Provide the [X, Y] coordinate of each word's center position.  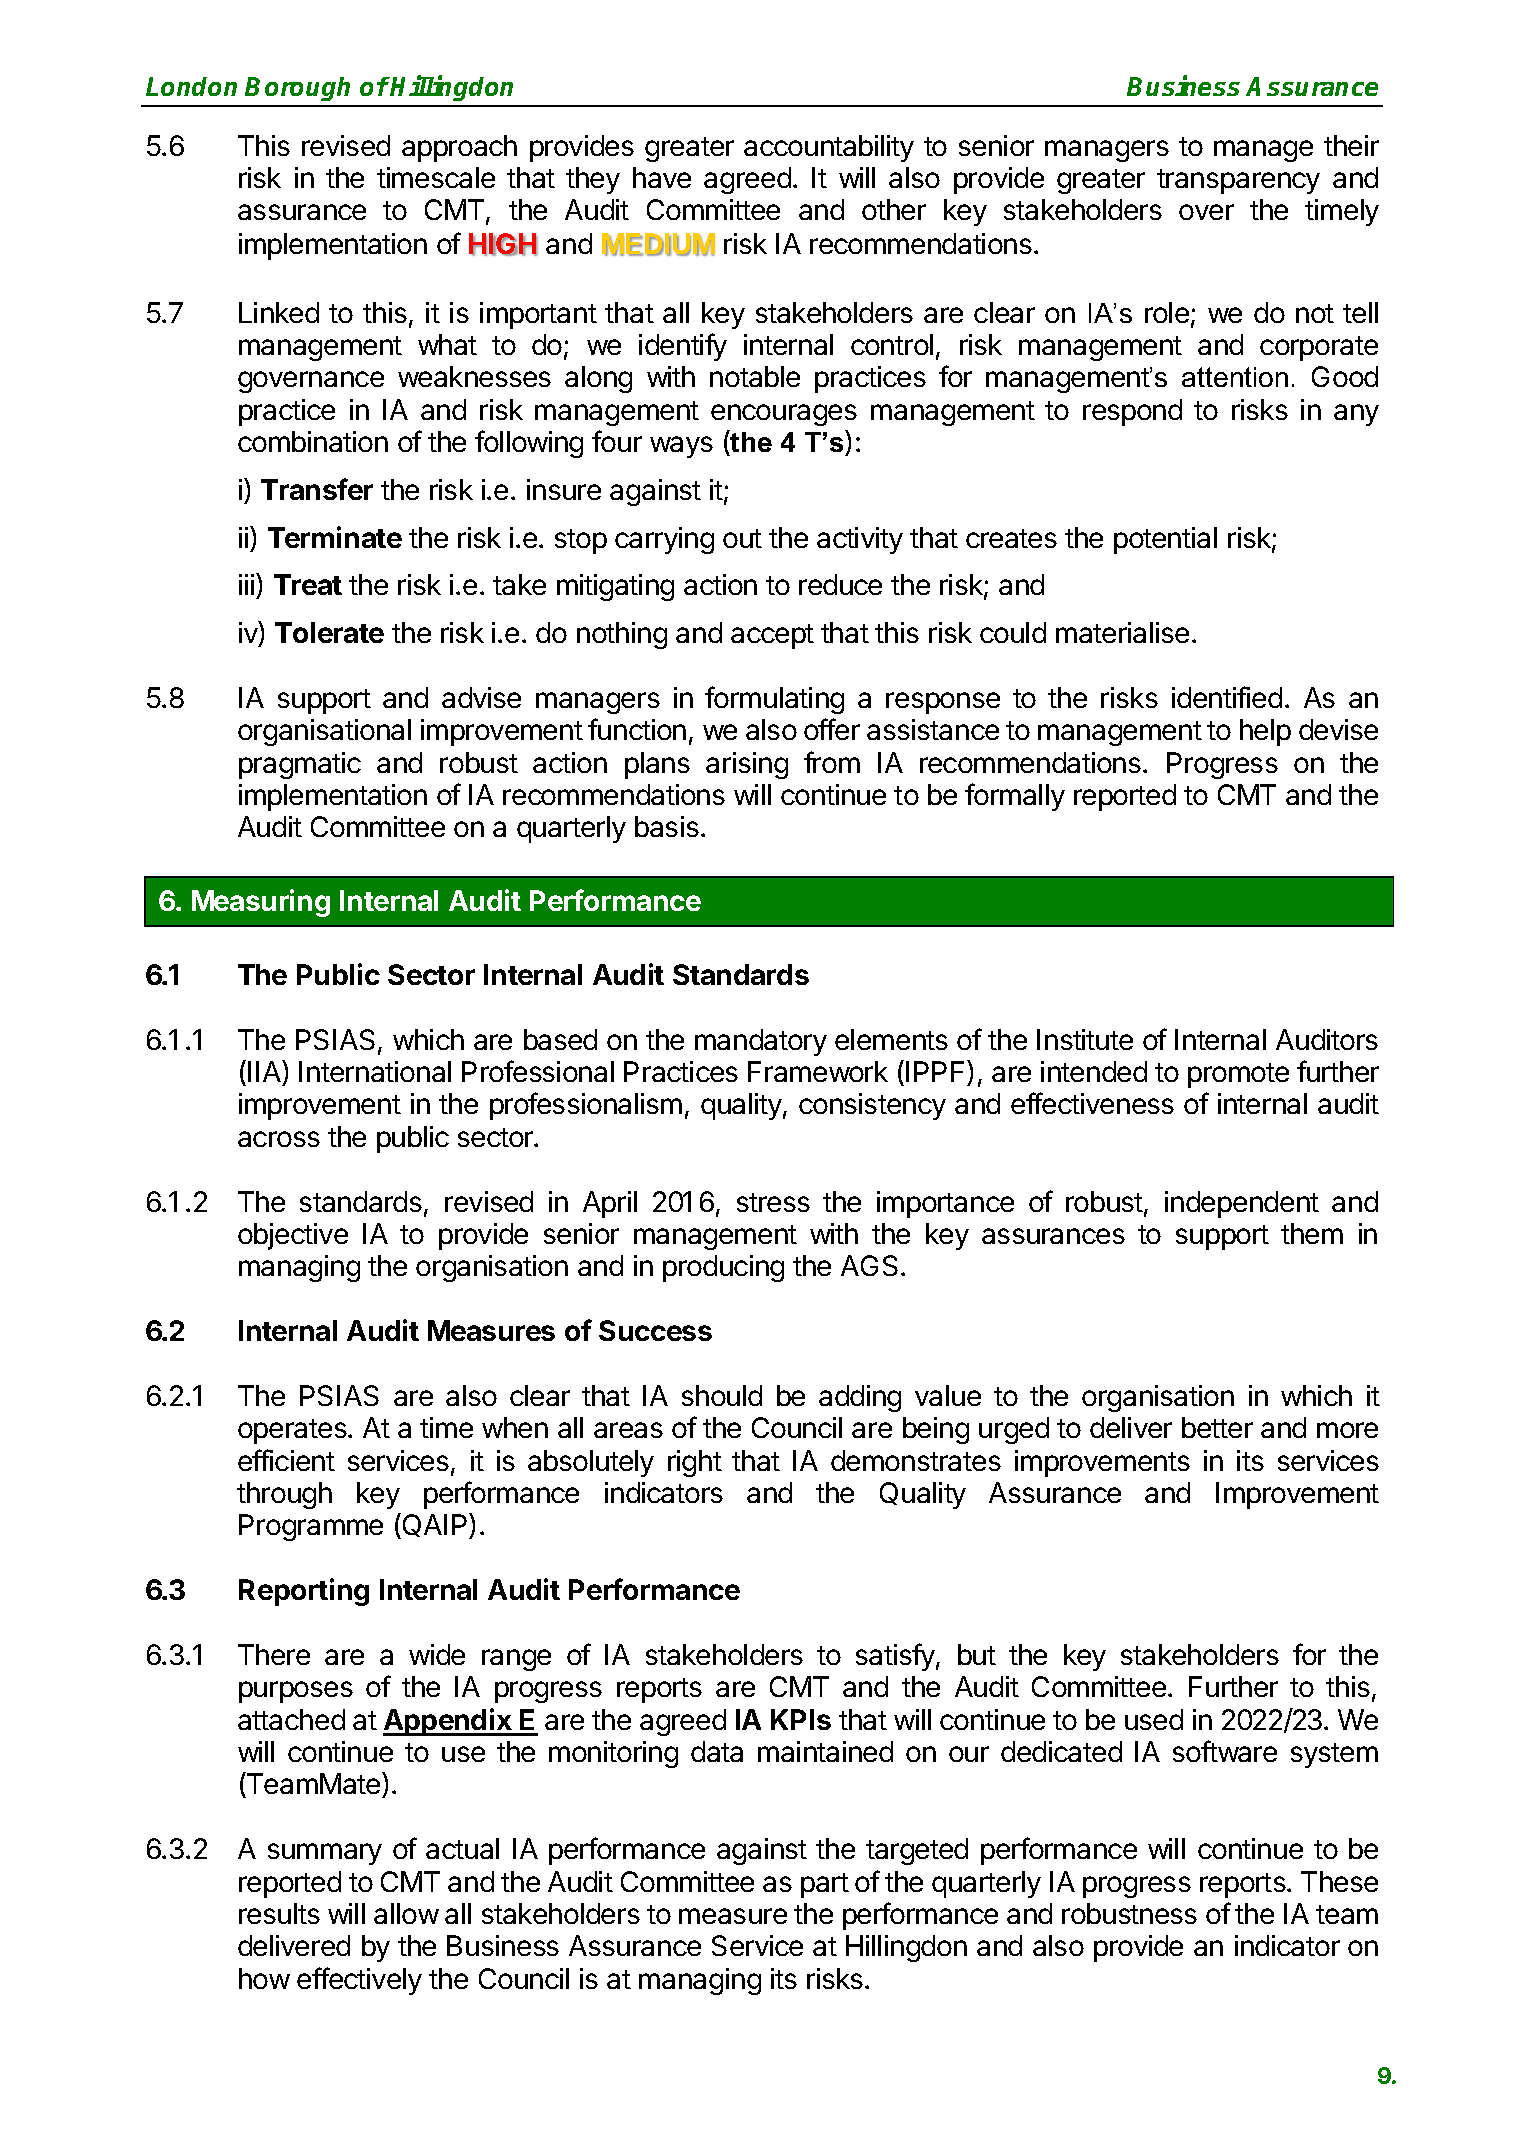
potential [1165, 540]
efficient [286, 1460]
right [695, 1463]
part [825, 1885]
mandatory [761, 1042]
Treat [308, 584]
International [375, 1071]
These [1339, 1881]
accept [772, 636]
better [1217, 1427]
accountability [829, 148]
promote [1238, 1075]
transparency [1238, 181]
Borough [297, 89]
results [279, 1913]
